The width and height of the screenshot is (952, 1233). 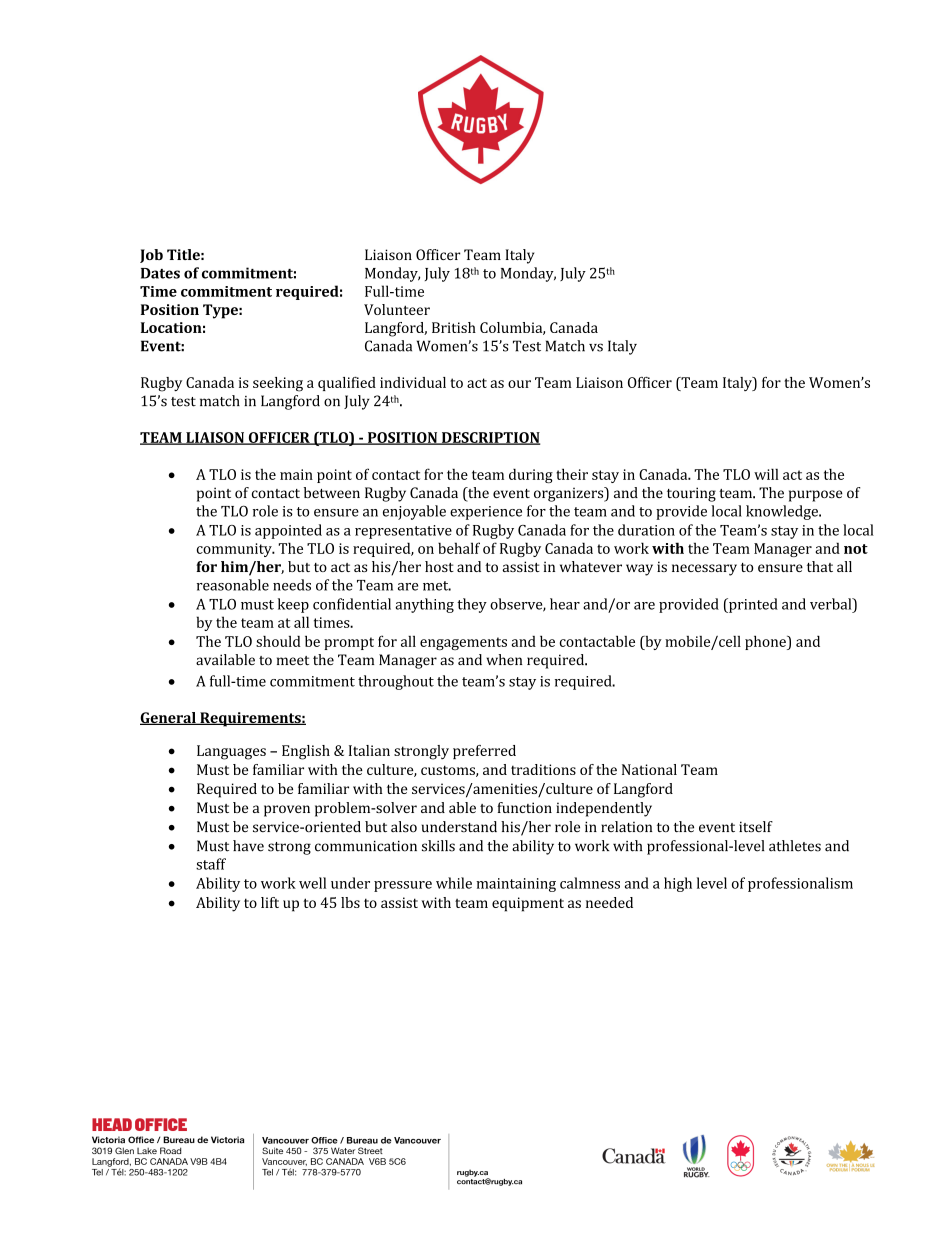 I want to click on British, so click(x=454, y=327).
